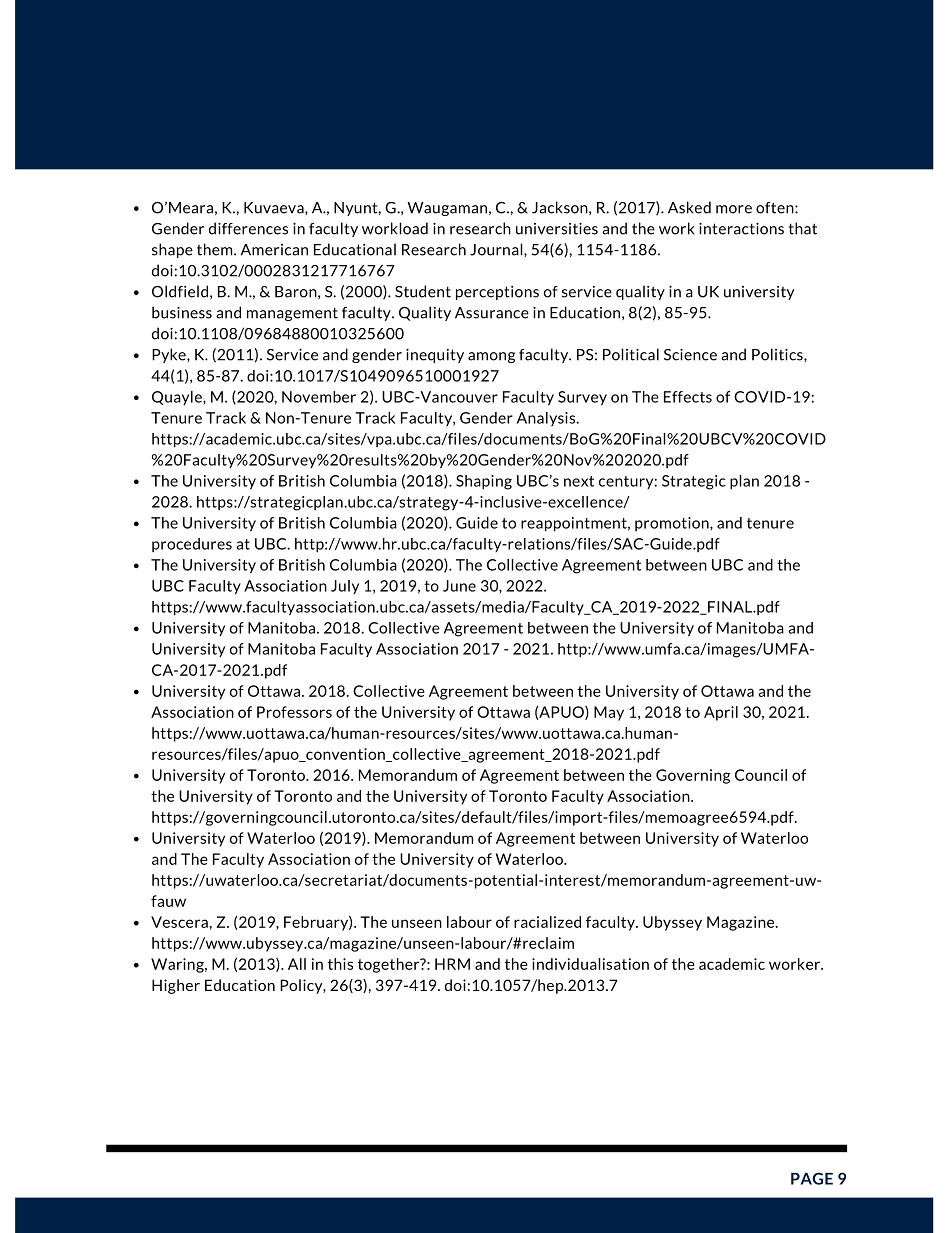 The image size is (952, 1233). What do you see at coordinates (673, 524) in the document?
I see `promotion` at bounding box center [673, 524].
